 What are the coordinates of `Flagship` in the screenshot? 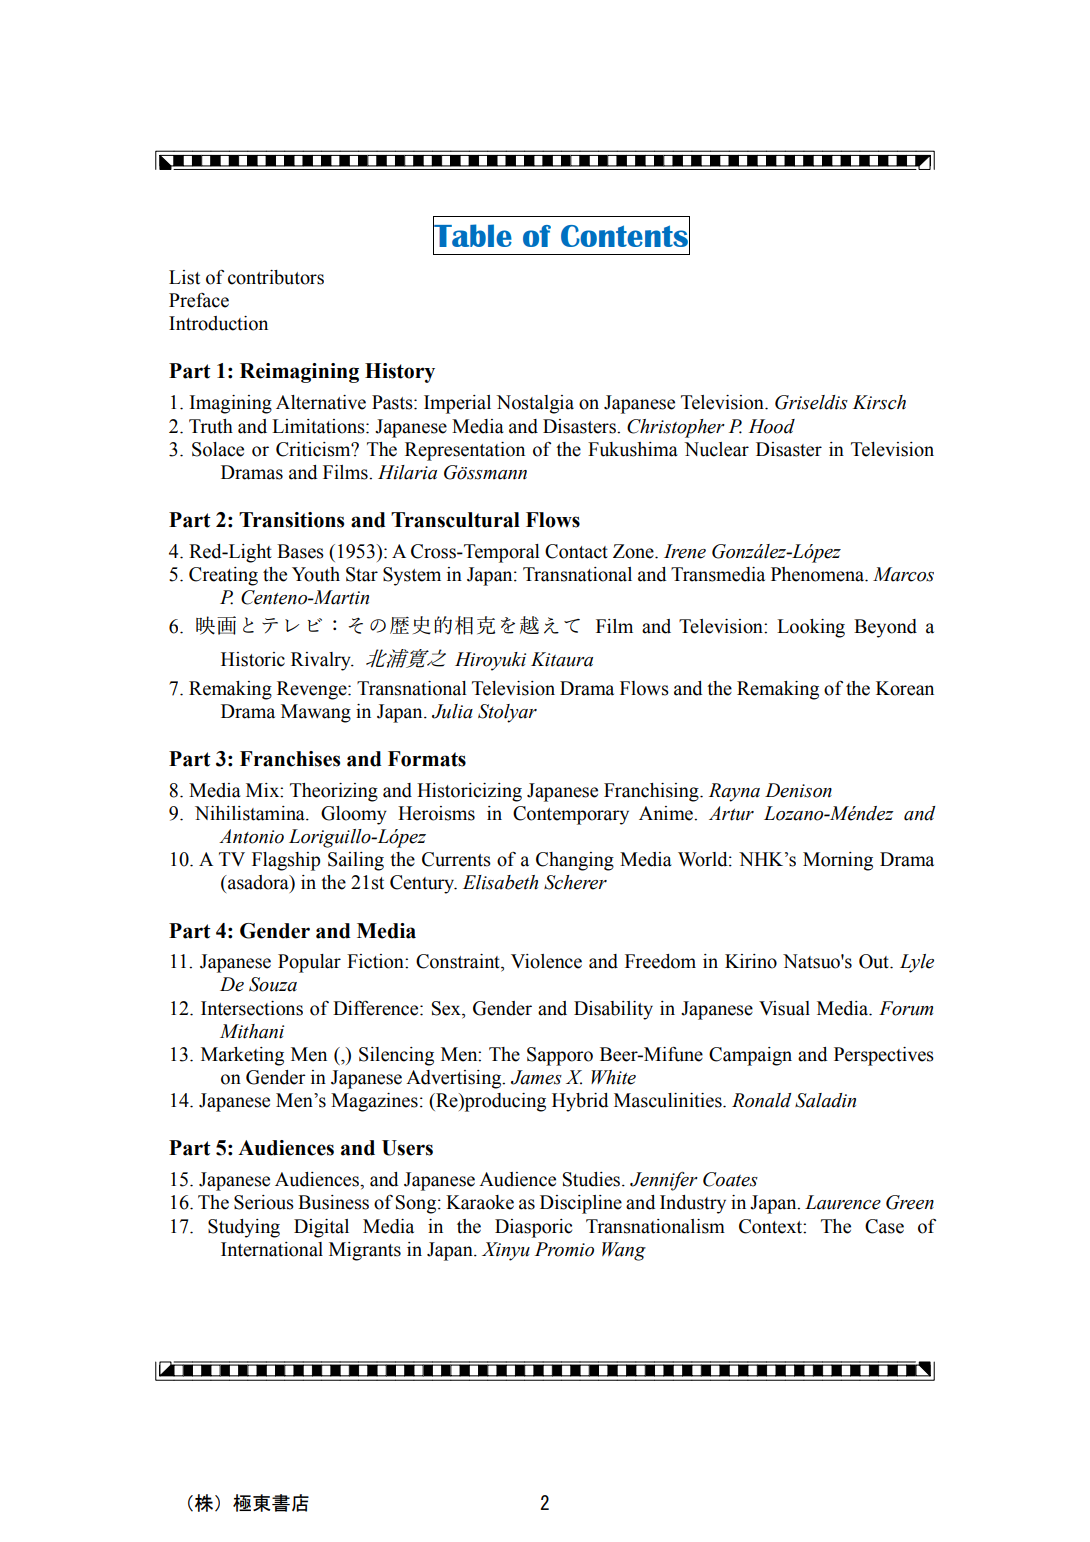 It's located at (286, 861).
